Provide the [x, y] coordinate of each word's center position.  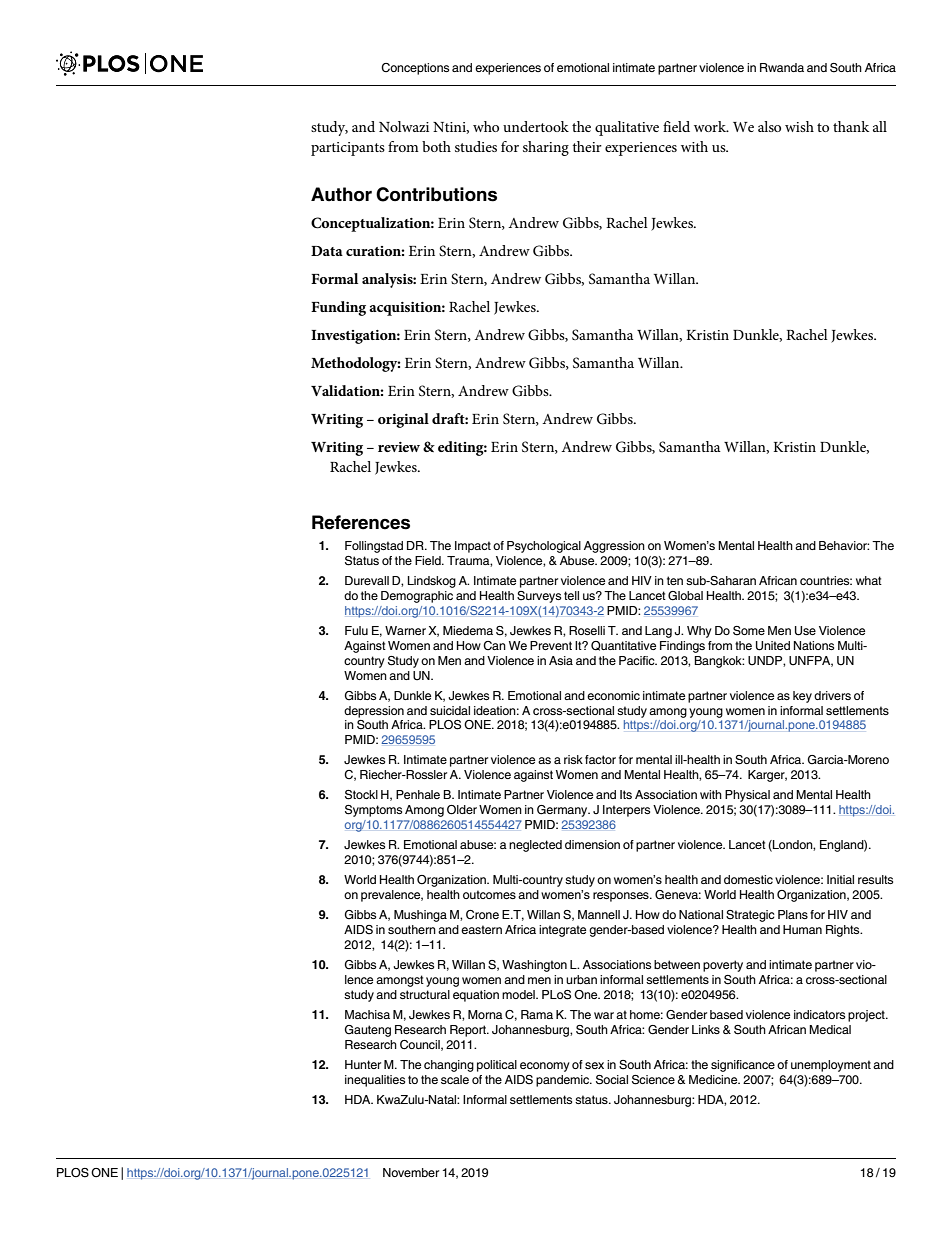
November [411, 1172]
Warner [405, 630]
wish [799, 126]
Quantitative [623, 646]
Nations [814, 645]
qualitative [627, 128]
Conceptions [415, 69]
